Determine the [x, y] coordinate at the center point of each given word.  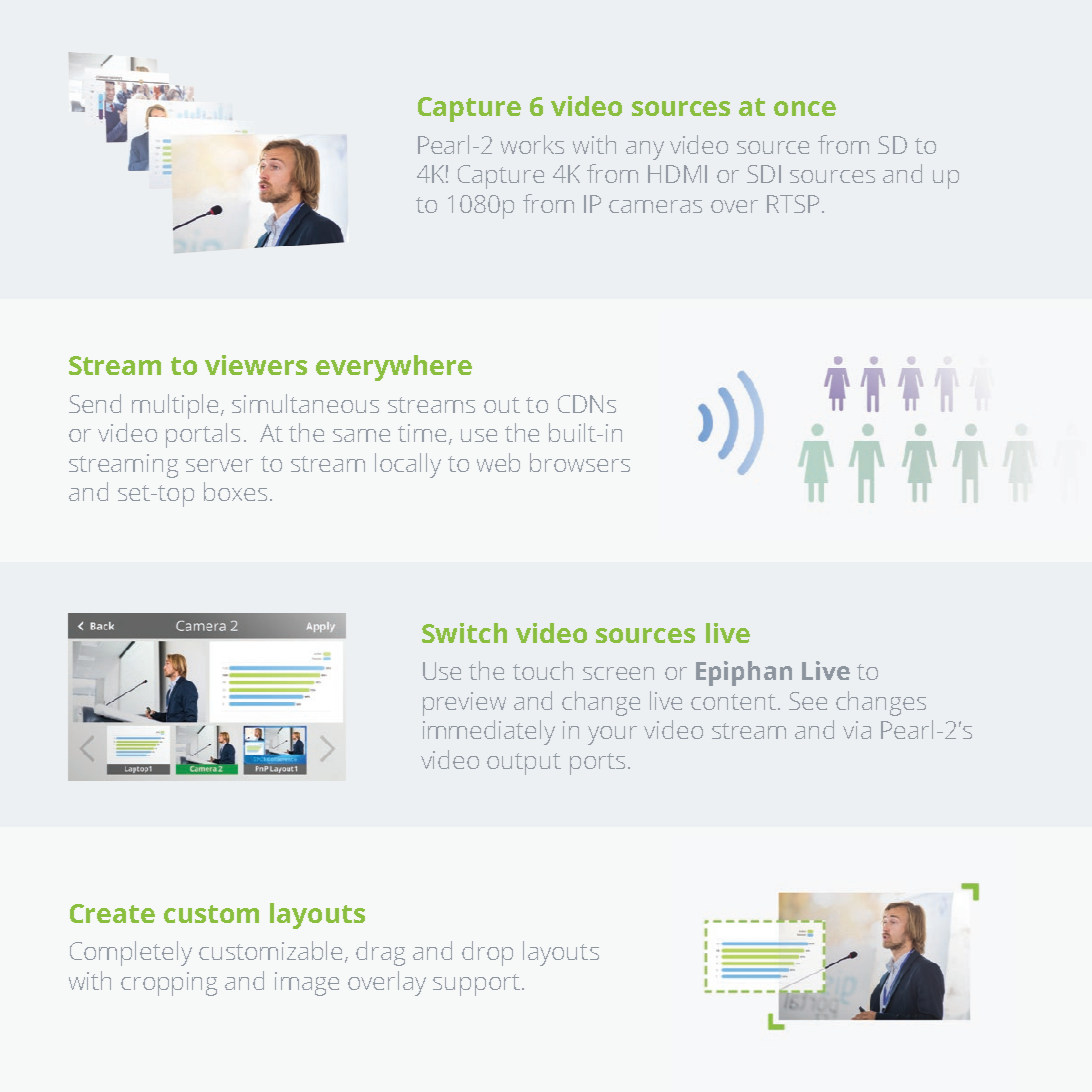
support [476, 985]
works [532, 144]
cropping [169, 984]
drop [487, 953]
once [805, 108]
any [645, 150]
